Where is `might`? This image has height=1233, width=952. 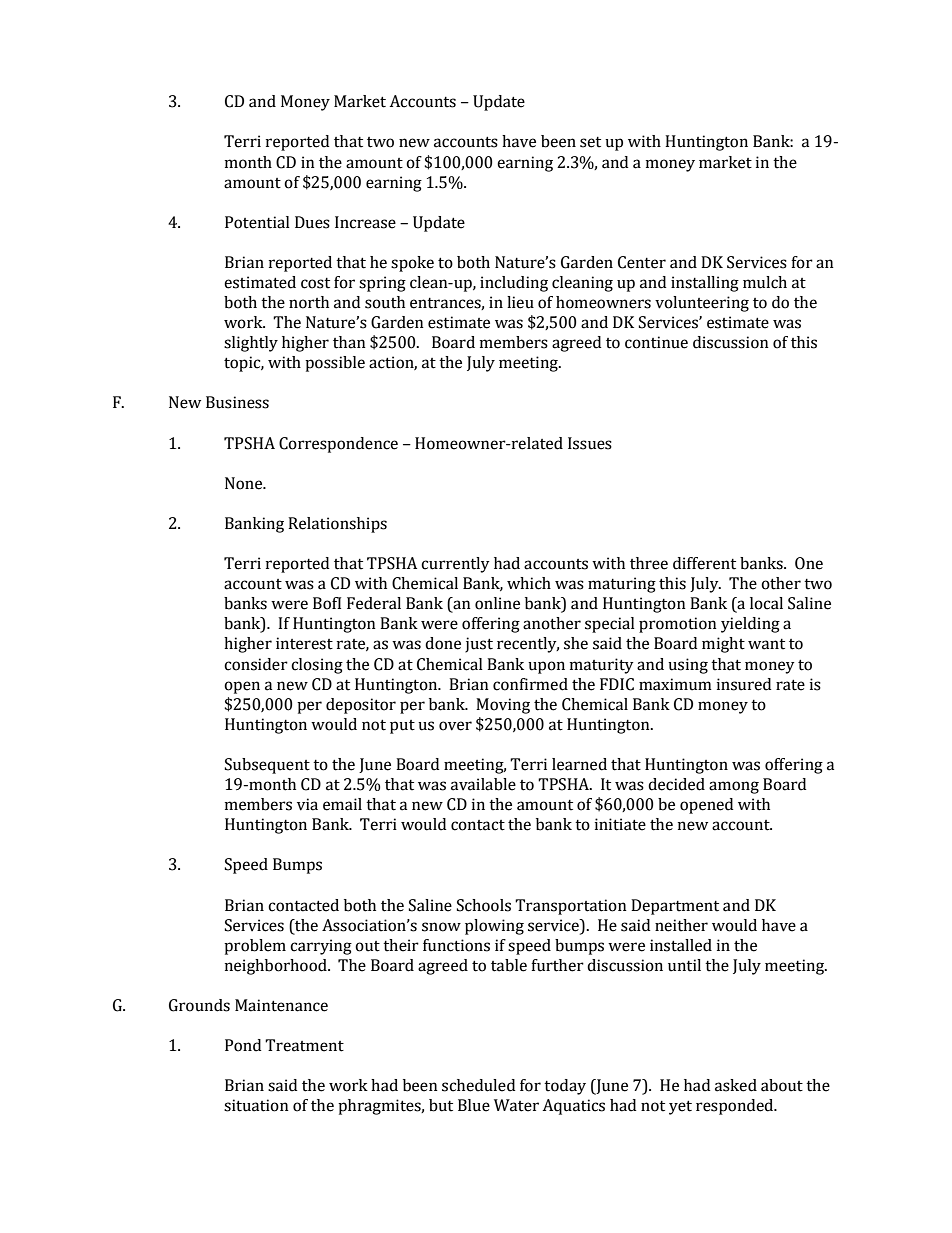
might is located at coordinates (723, 645).
